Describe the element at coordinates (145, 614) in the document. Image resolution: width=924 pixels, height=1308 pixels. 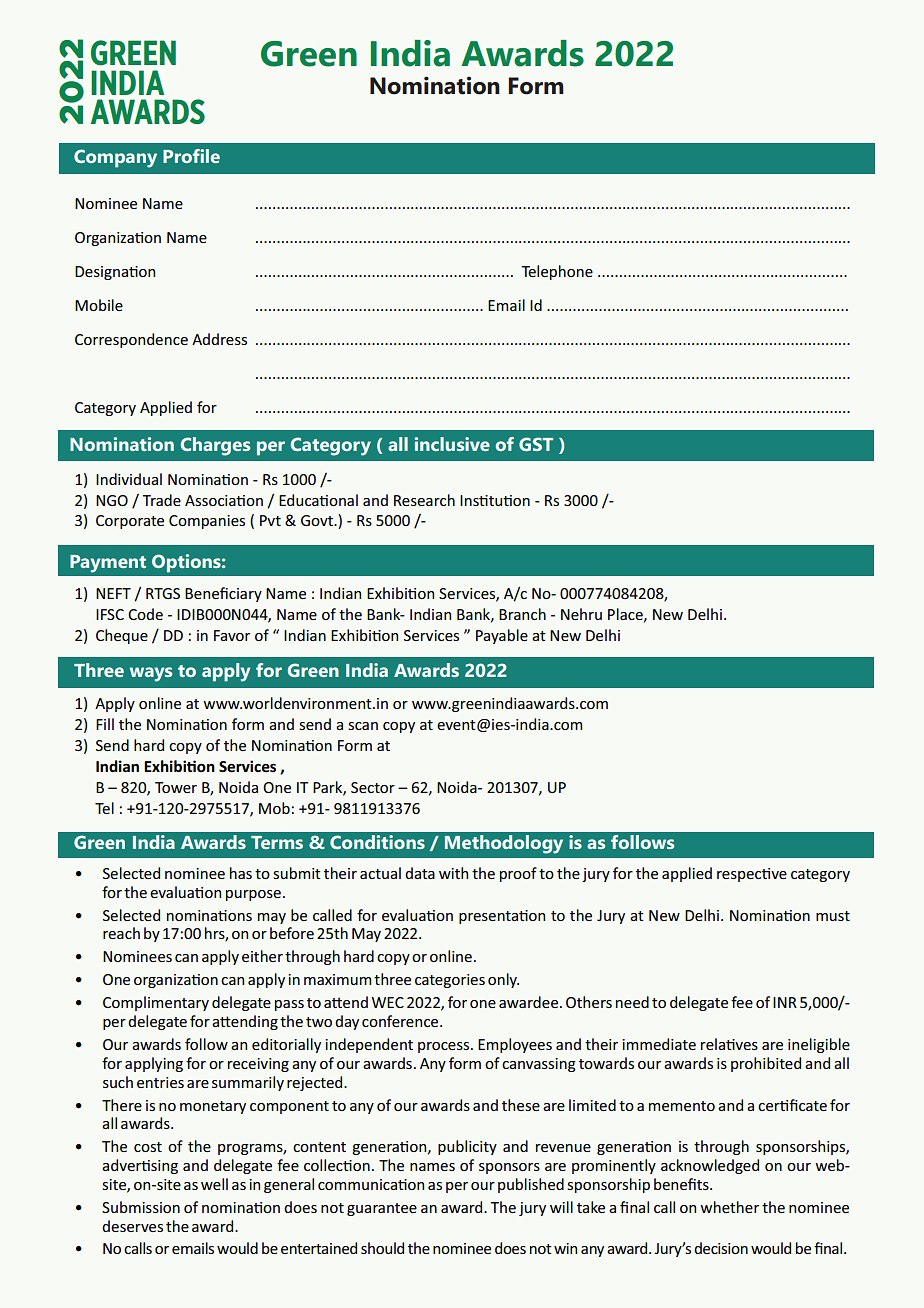
I see `Code` at that location.
